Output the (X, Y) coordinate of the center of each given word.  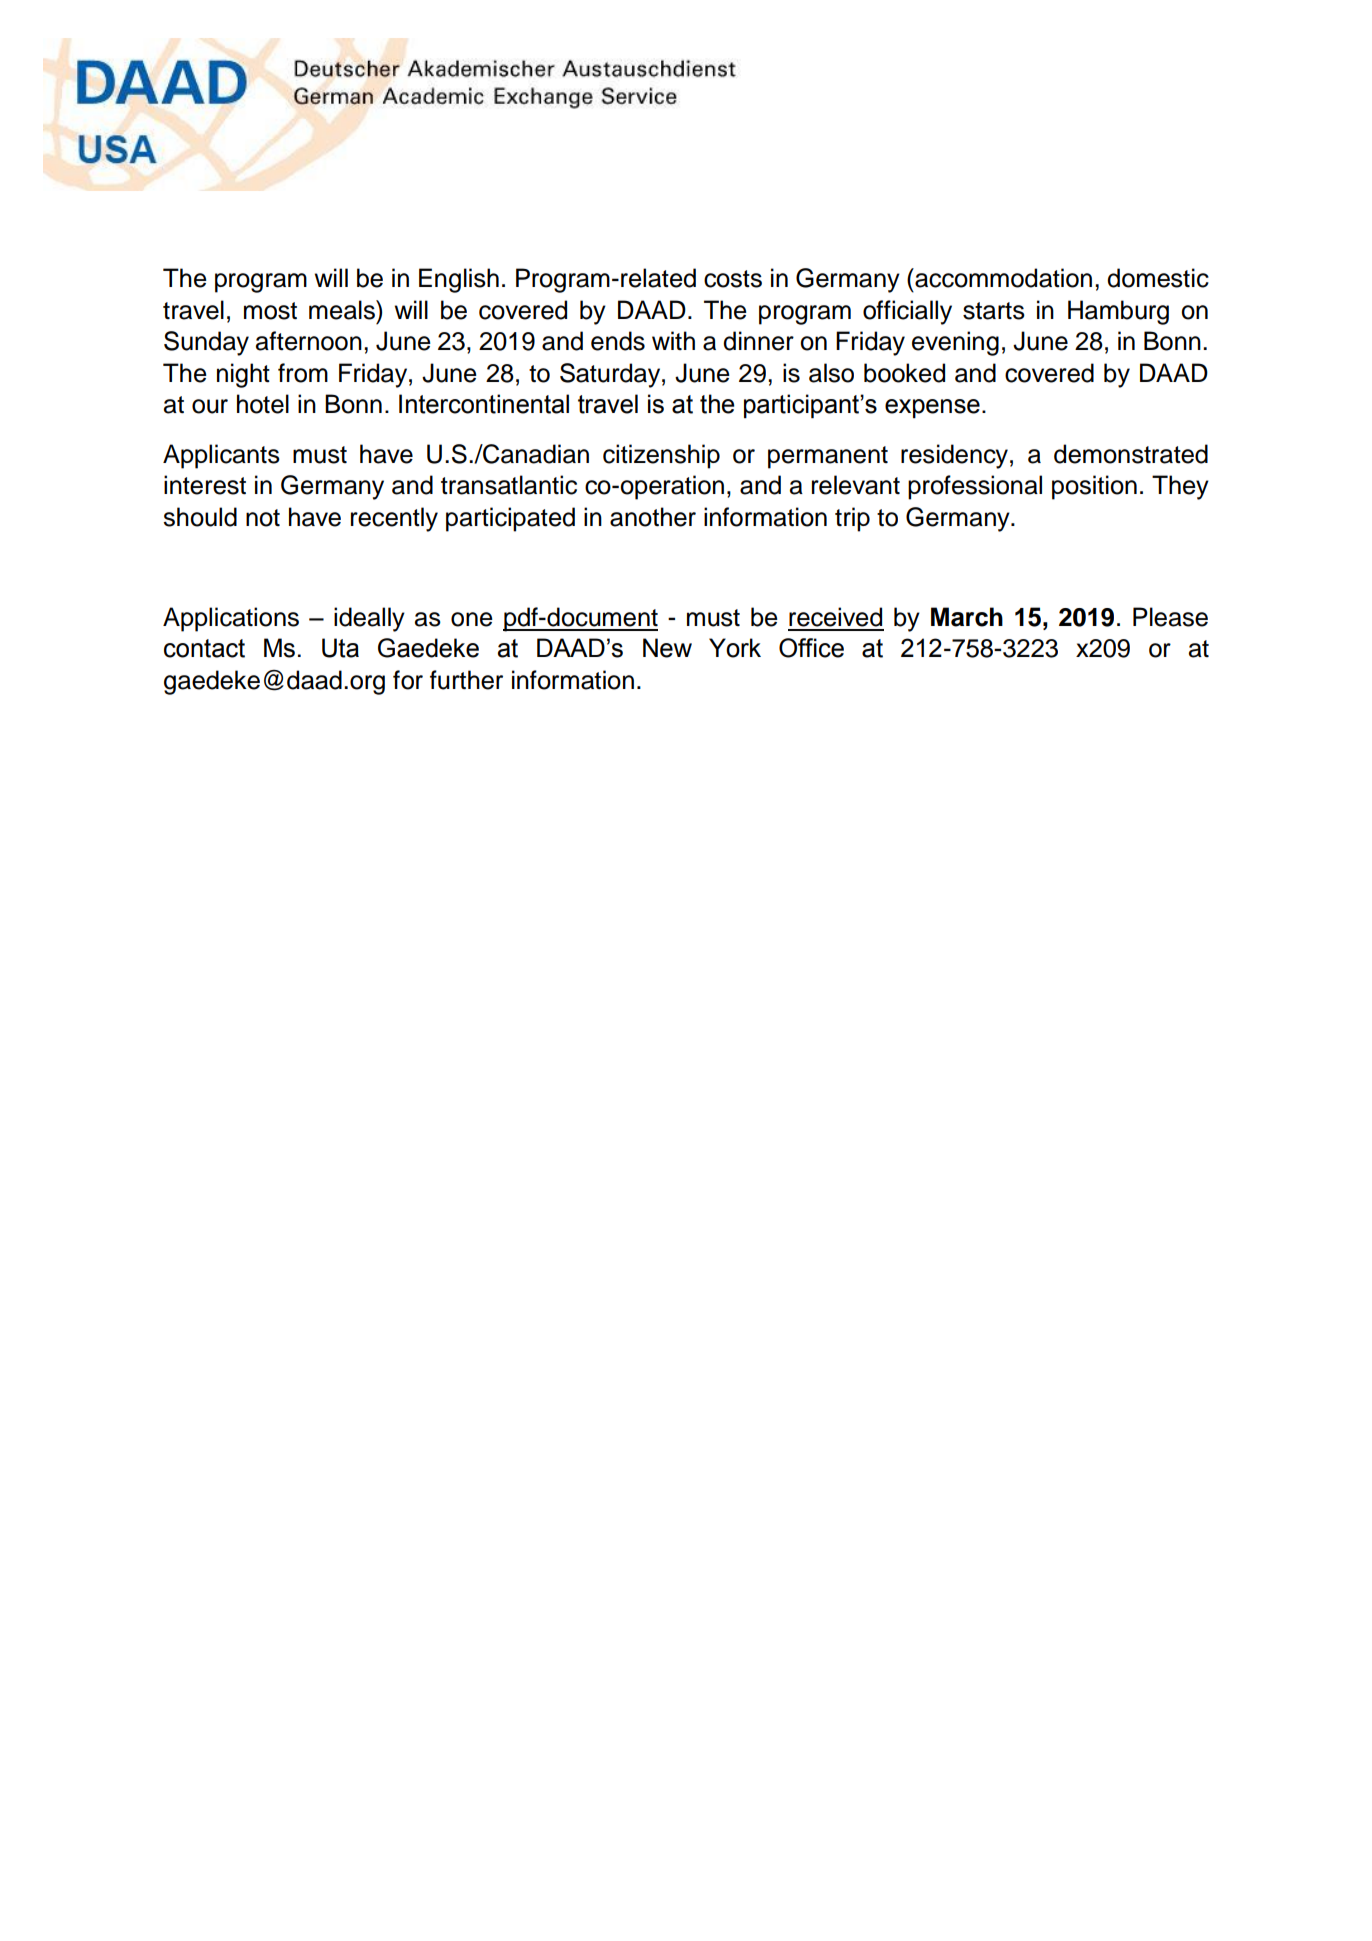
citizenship (661, 456)
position (1094, 487)
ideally (369, 619)
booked (904, 373)
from (303, 373)
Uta (340, 648)
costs (733, 279)
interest (205, 485)
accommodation (1002, 278)
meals (343, 310)
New (667, 648)
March (967, 617)
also (831, 373)
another (653, 517)
